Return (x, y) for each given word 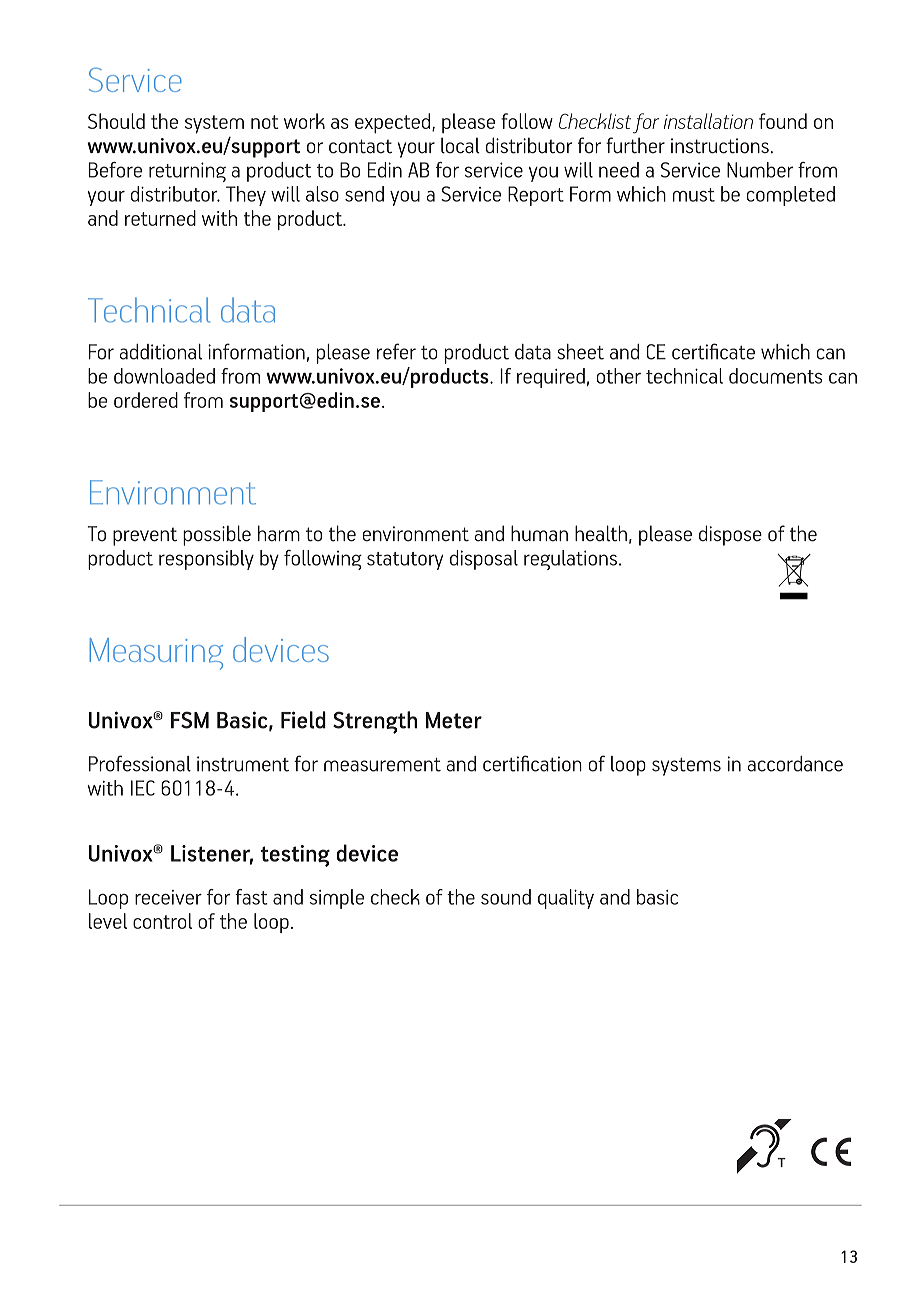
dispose (730, 535)
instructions (720, 146)
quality (566, 899)
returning (187, 172)
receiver (168, 897)
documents (775, 376)
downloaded (164, 376)
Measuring (156, 654)
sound (506, 897)
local (460, 145)
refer (396, 351)
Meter (454, 720)
